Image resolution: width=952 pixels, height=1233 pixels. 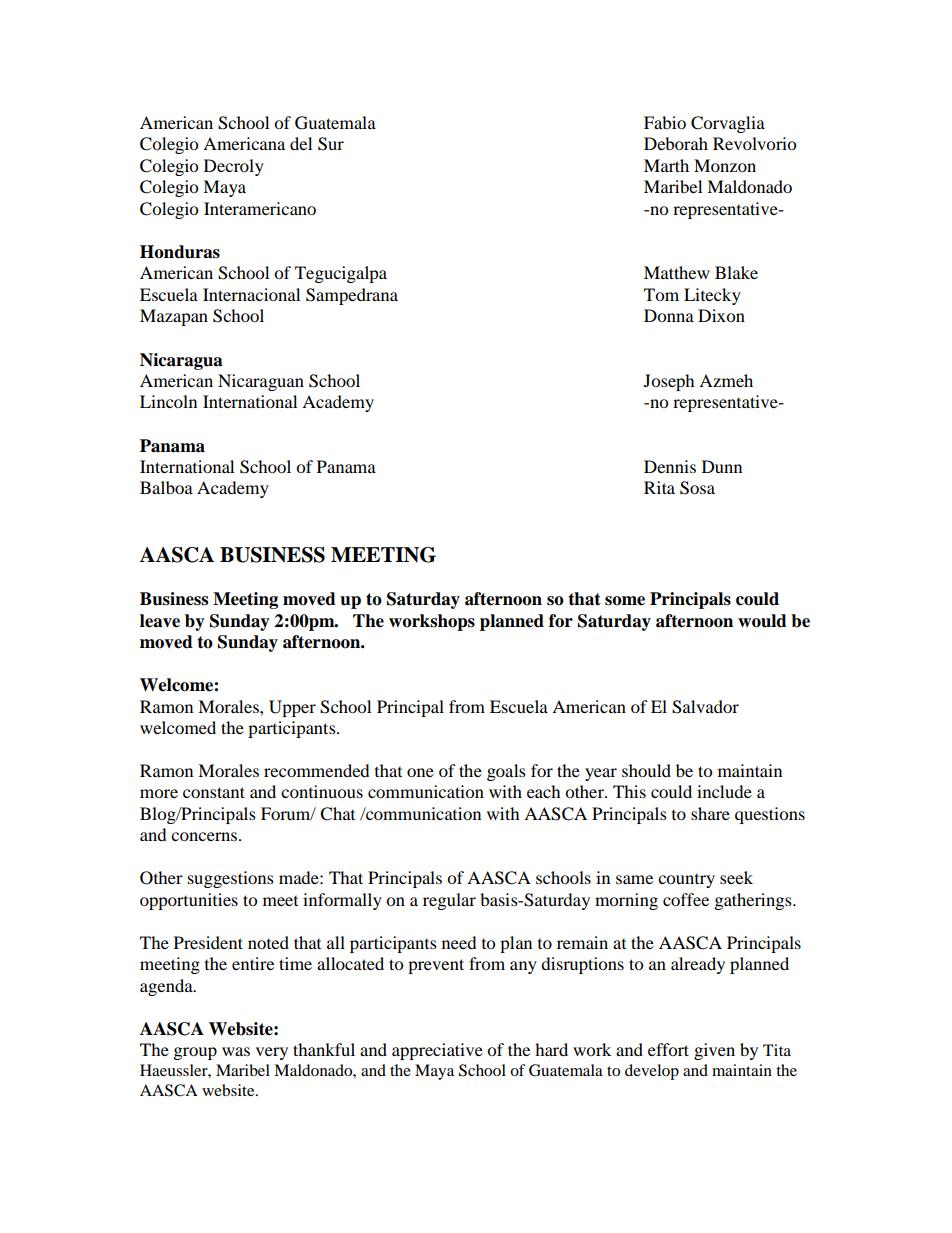 What do you see at coordinates (506, 772) in the image?
I see `goals` at bounding box center [506, 772].
